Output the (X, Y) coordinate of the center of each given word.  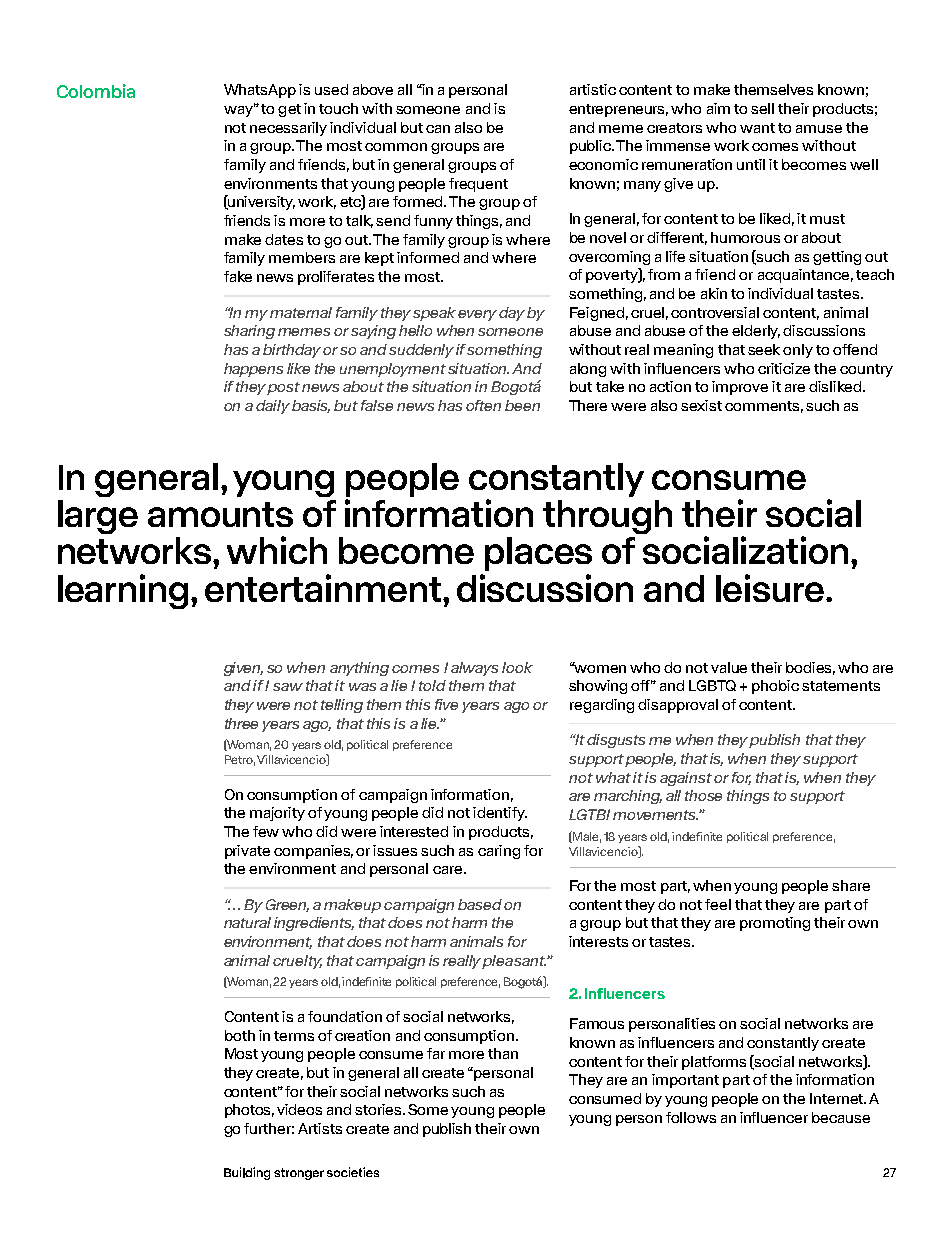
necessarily (288, 129)
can (438, 129)
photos (249, 1111)
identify (500, 814)
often (483, 405)
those (703, 795)
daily (273, 407)
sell (762, 108)
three (241, 723)
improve (740, 388)
